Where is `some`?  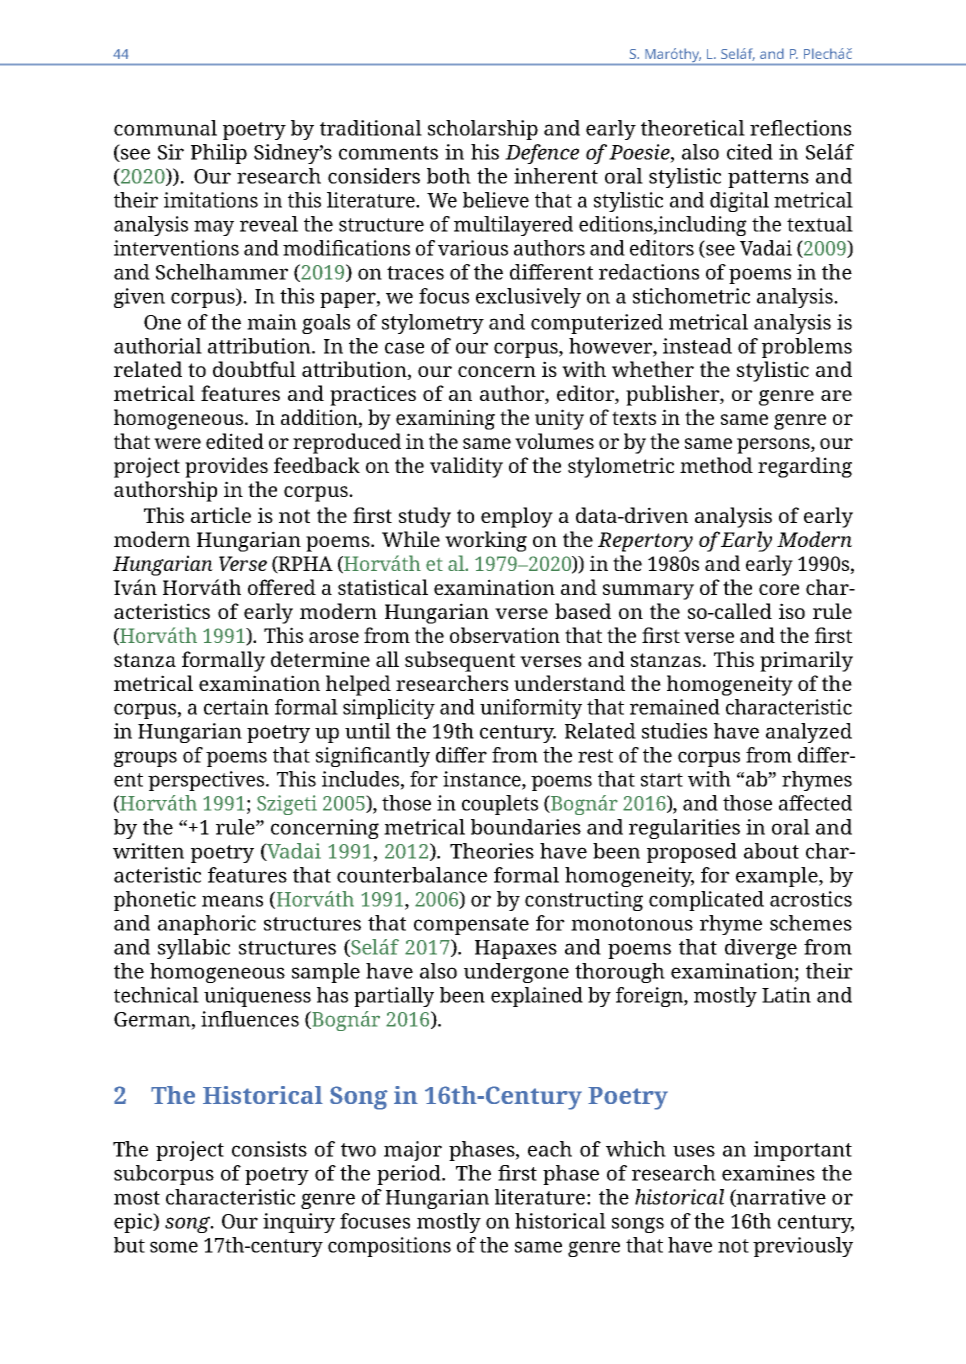 some is located at coordinates (174, 1247).
